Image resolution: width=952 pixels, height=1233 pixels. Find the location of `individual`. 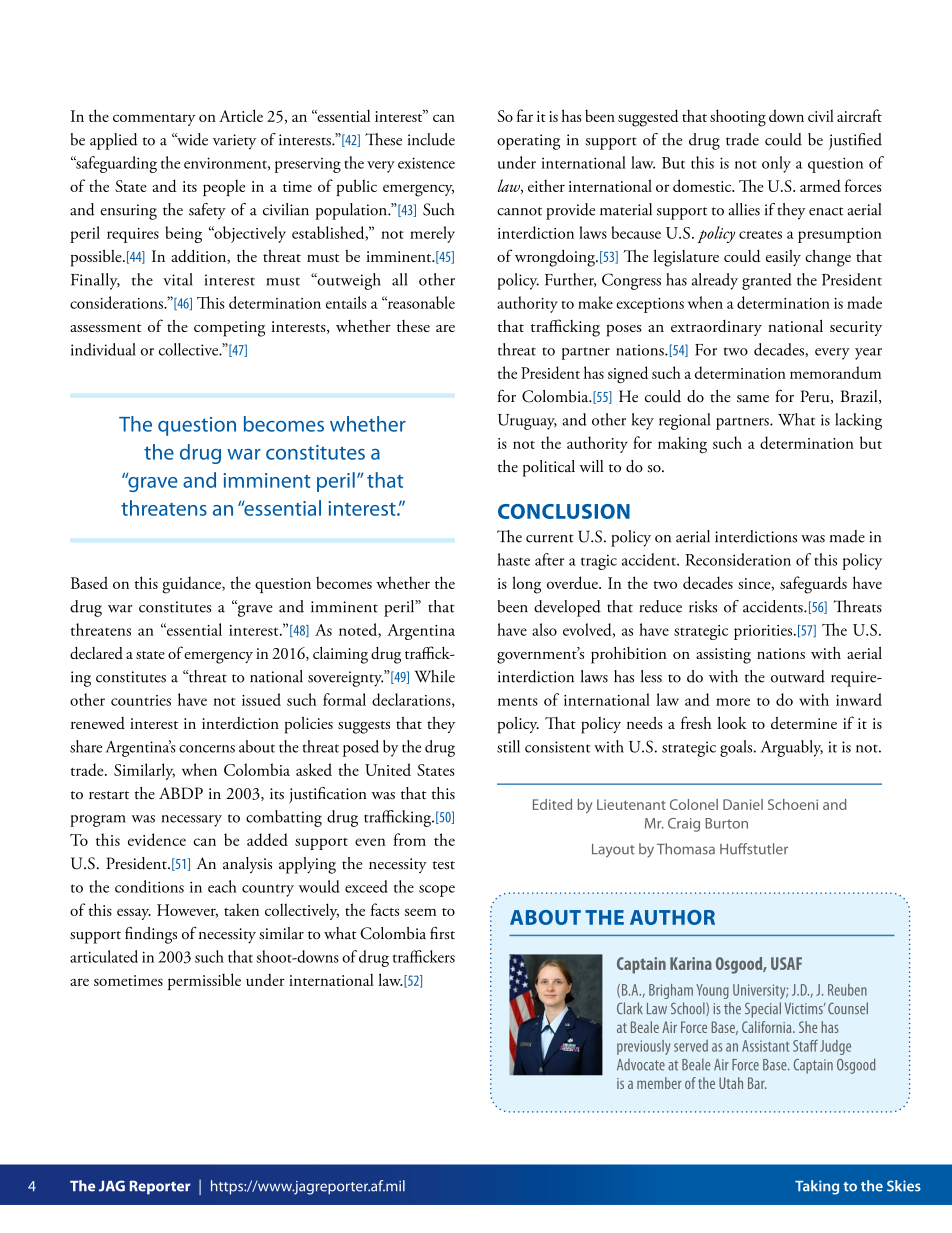

individual is located at coordinates (103, 349).
